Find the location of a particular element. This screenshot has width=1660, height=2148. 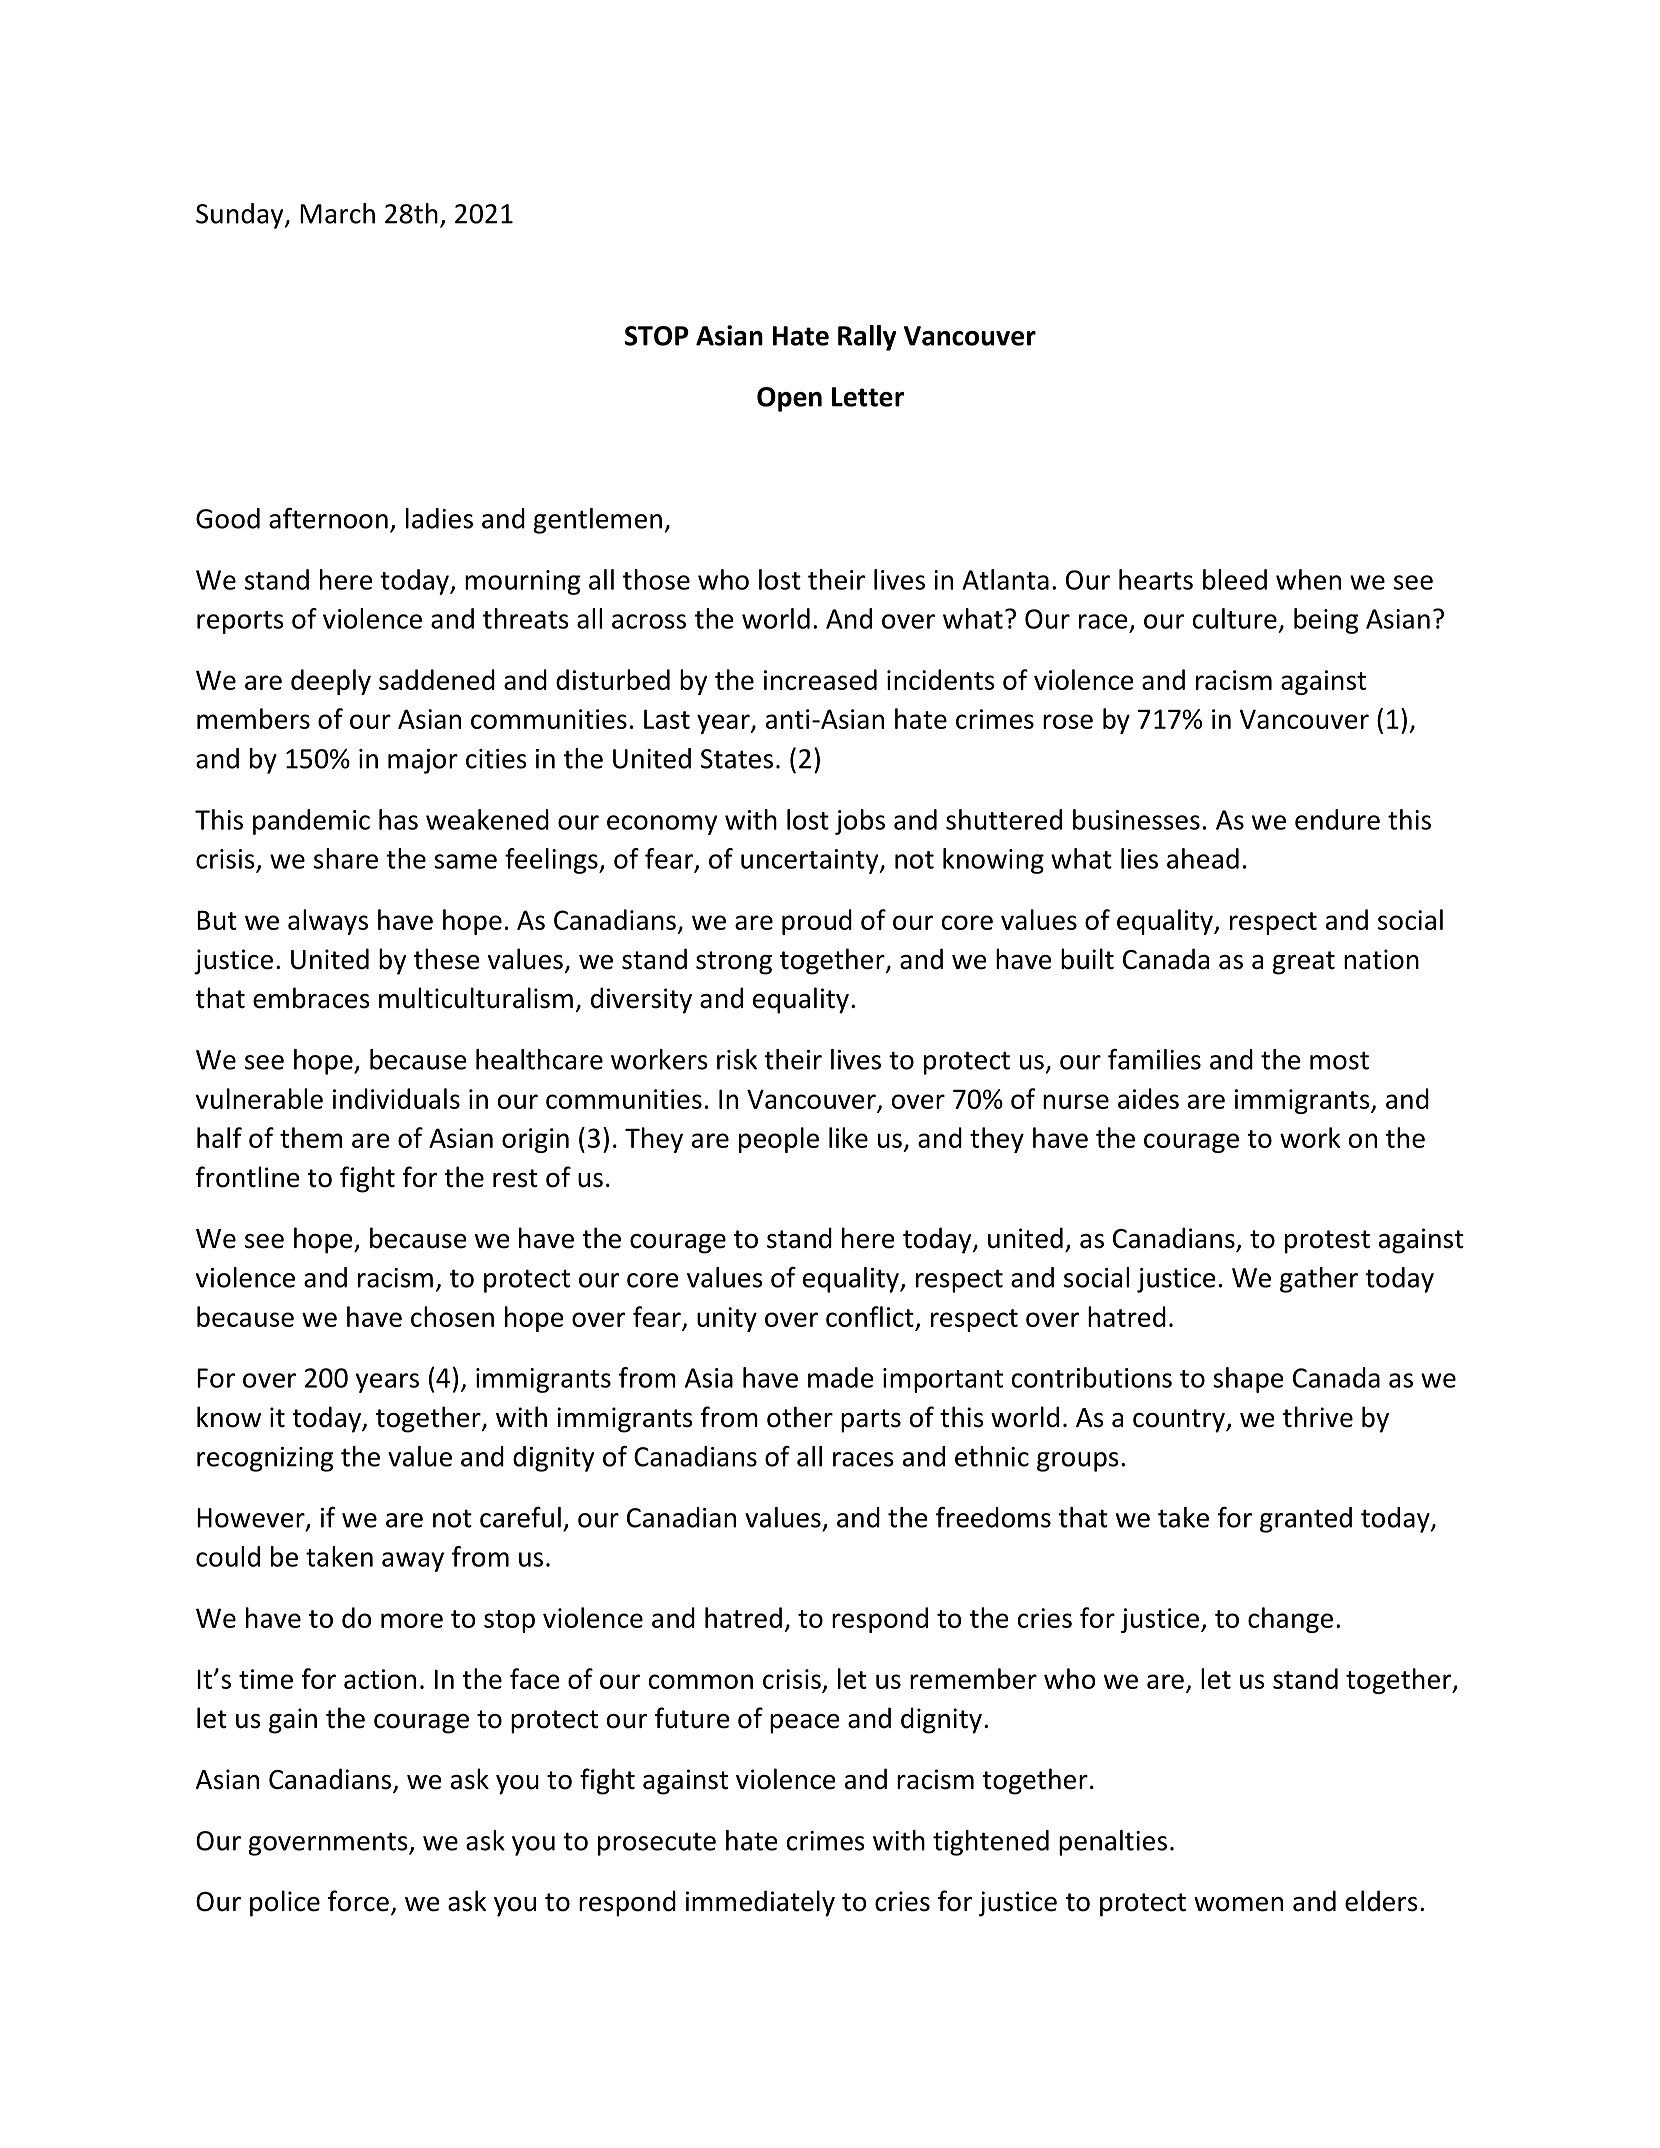

Letter is located at coordinates (868, 397).
